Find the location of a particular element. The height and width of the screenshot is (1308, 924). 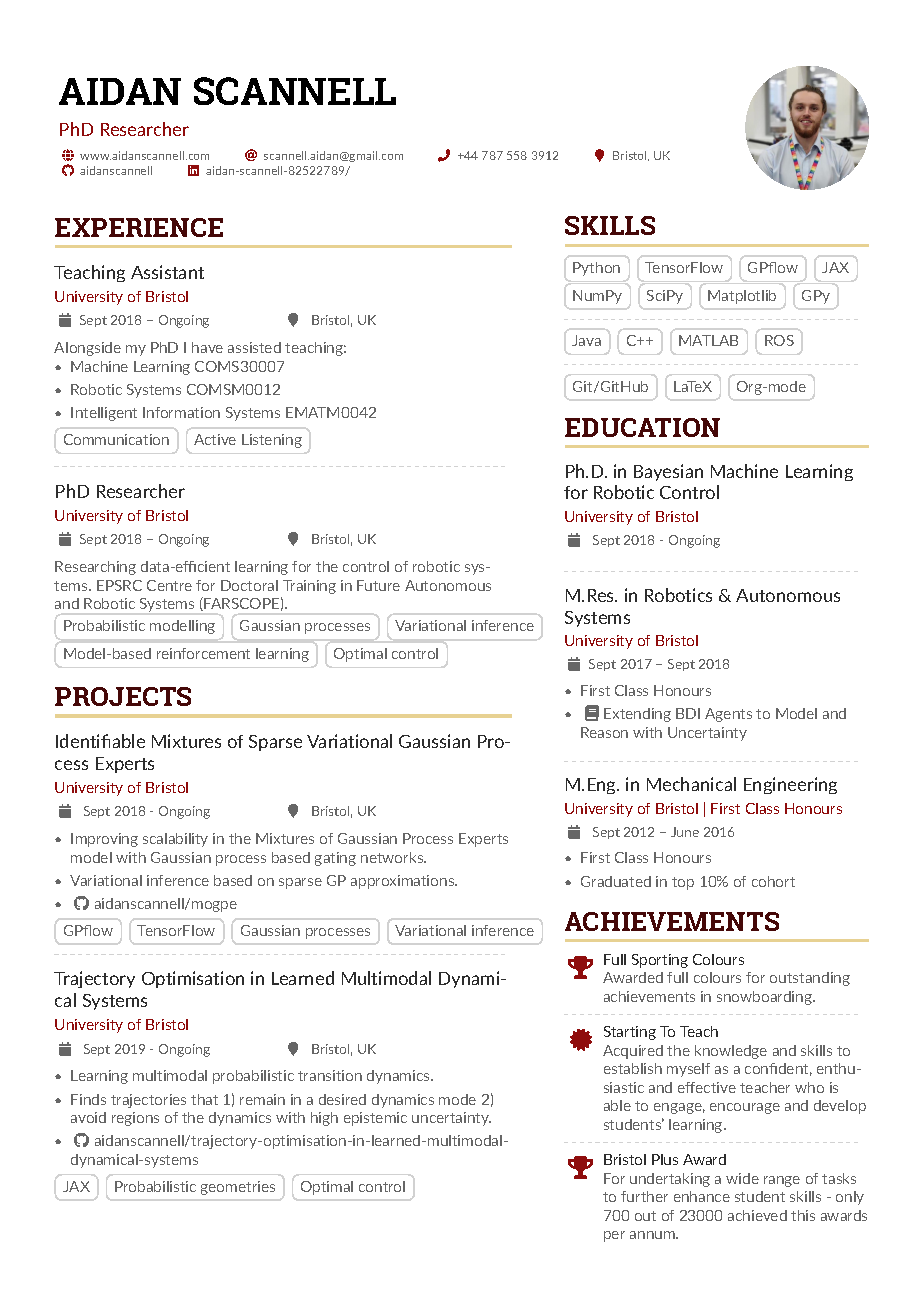

Agents is located at coordinates (728, 715).
